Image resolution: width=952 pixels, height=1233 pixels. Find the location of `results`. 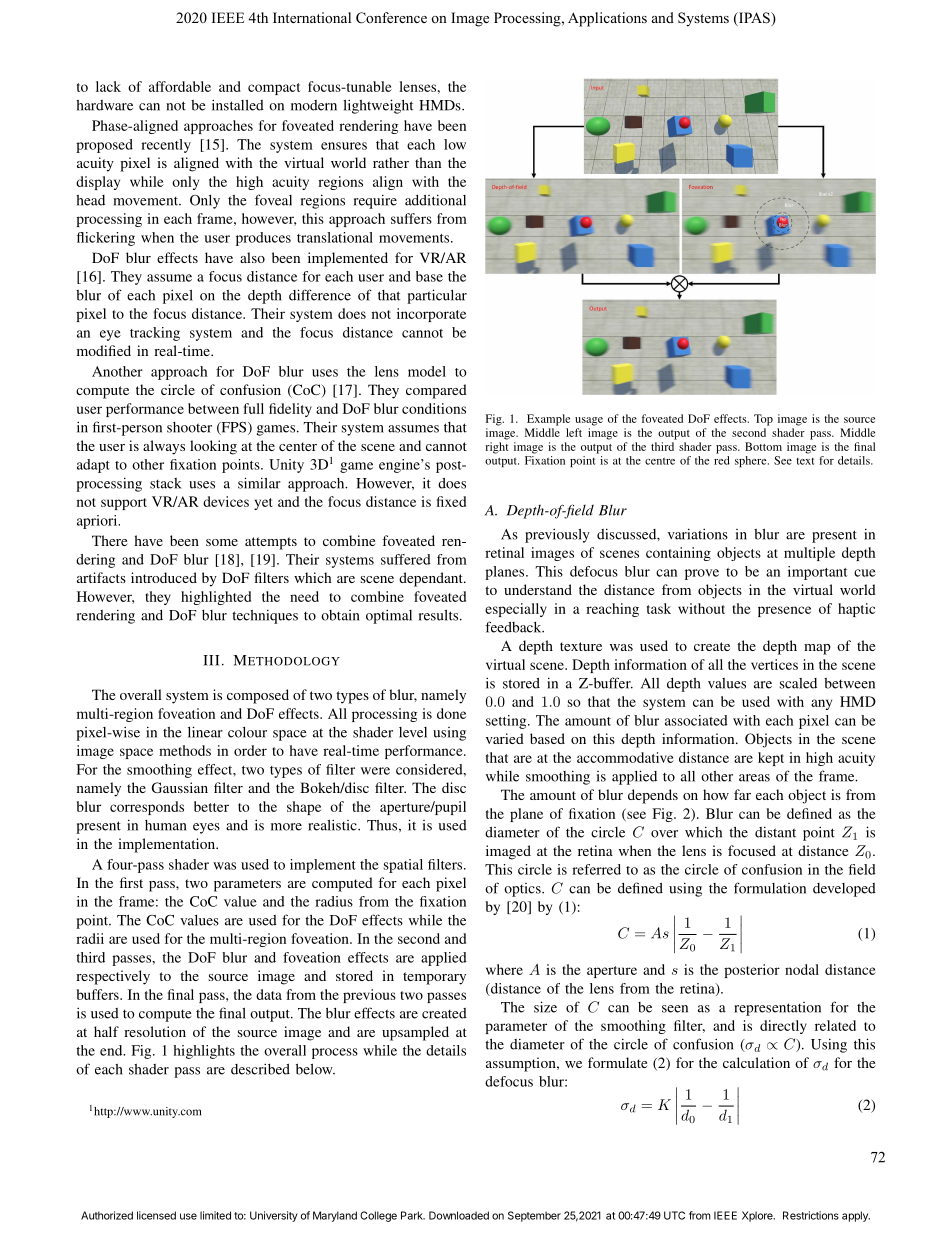

results is located at coordinates (440, 615).
